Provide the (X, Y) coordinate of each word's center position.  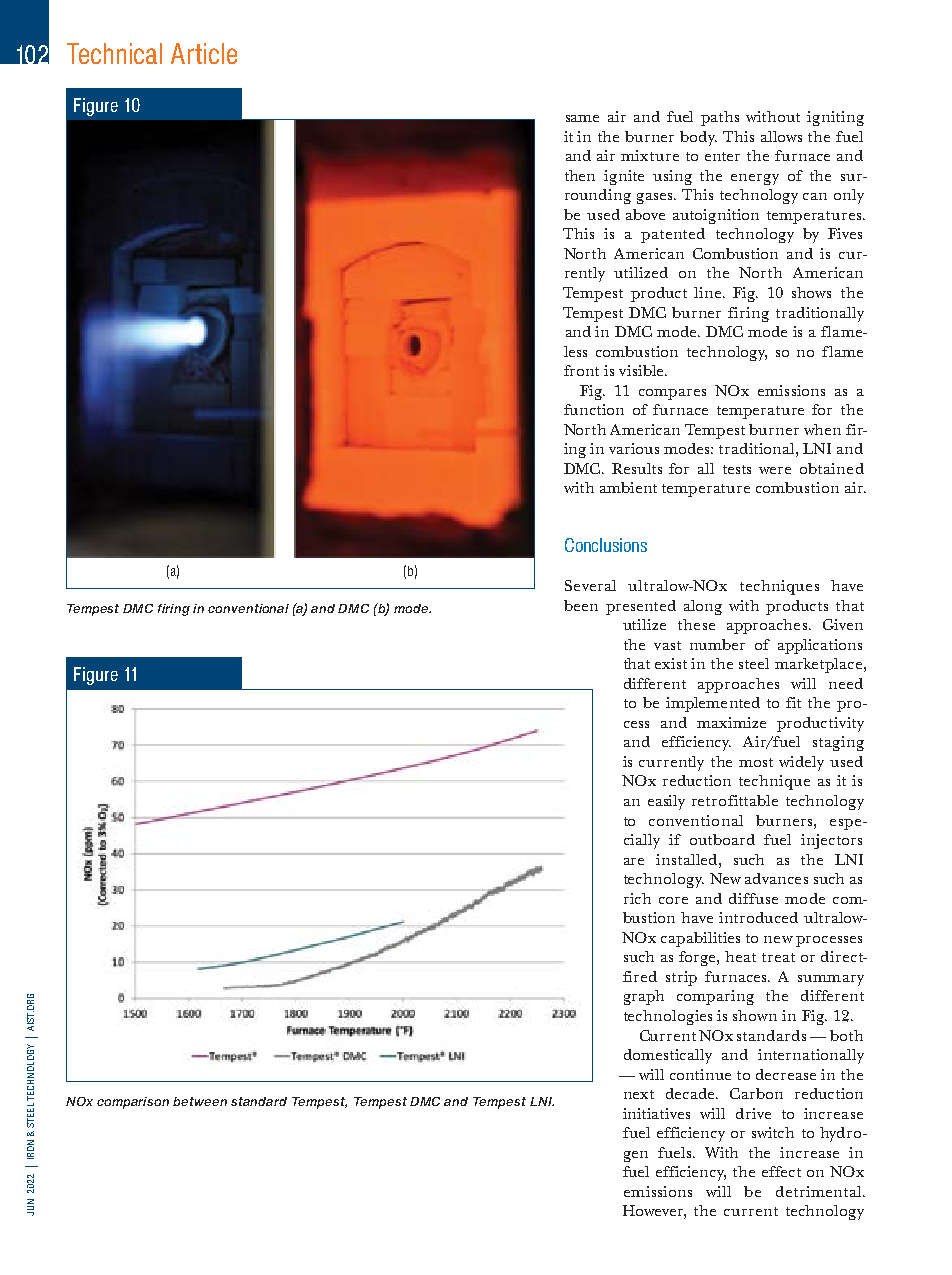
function (594, 409)
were (775, 470)
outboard (722, 839)
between (200, 1101)
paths (720, 118)
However (654, 1212)
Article (204, 53)
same (582, 118)
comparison (133, 1103)
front (581, 370)
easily (666, 802)
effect (781, 1171)
